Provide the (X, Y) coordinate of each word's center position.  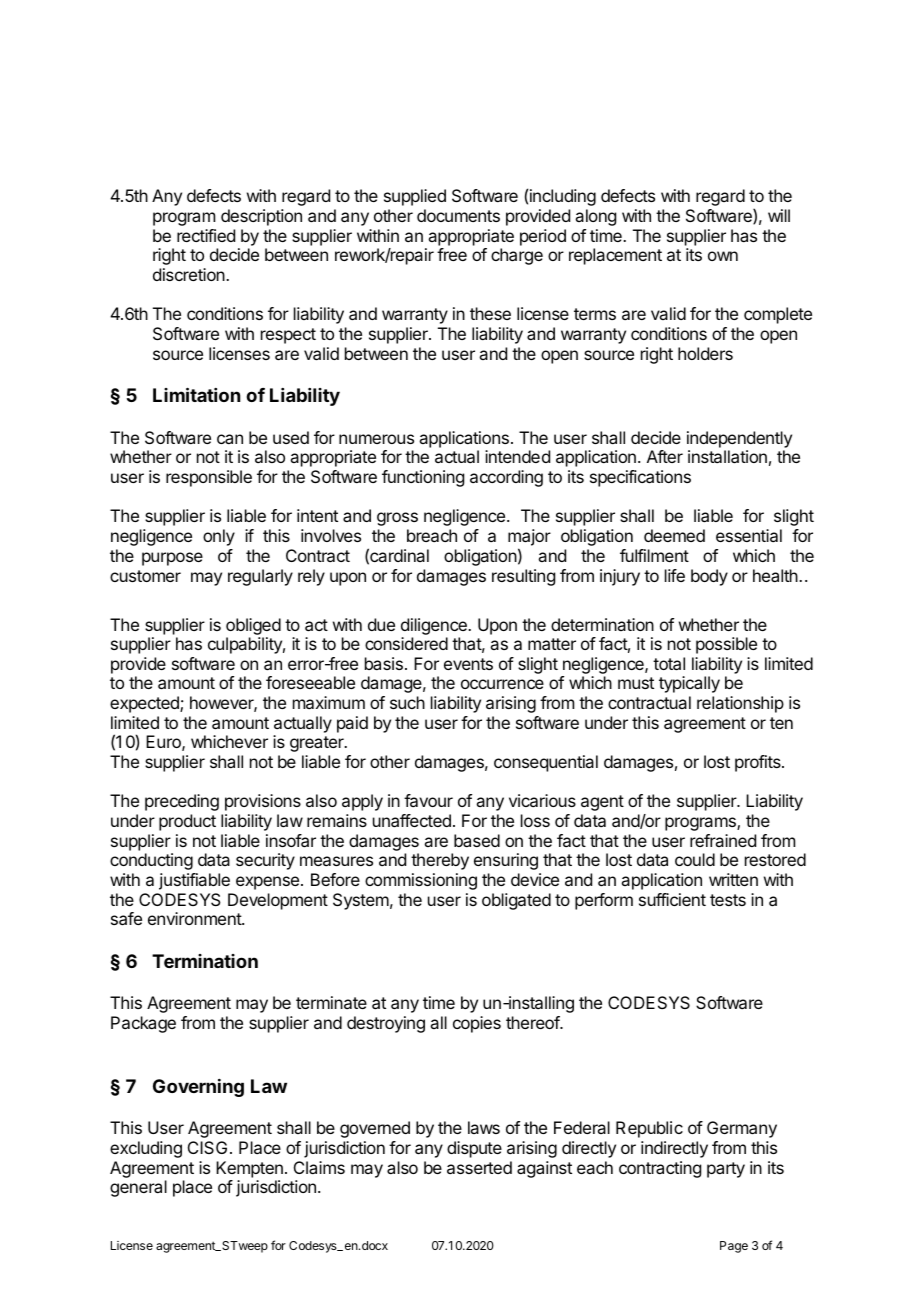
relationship (740, 704)
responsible (209, 478)
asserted (479, 1167)
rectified (206, 235)
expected (145, 704)
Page (734, 1247)
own (723, 256)
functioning (423, 478)
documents (458, 215)
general (138, 1188)
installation (727, 456)
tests (728, 900)
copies (477, 1024)
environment (195, 918)
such (407, 702)
